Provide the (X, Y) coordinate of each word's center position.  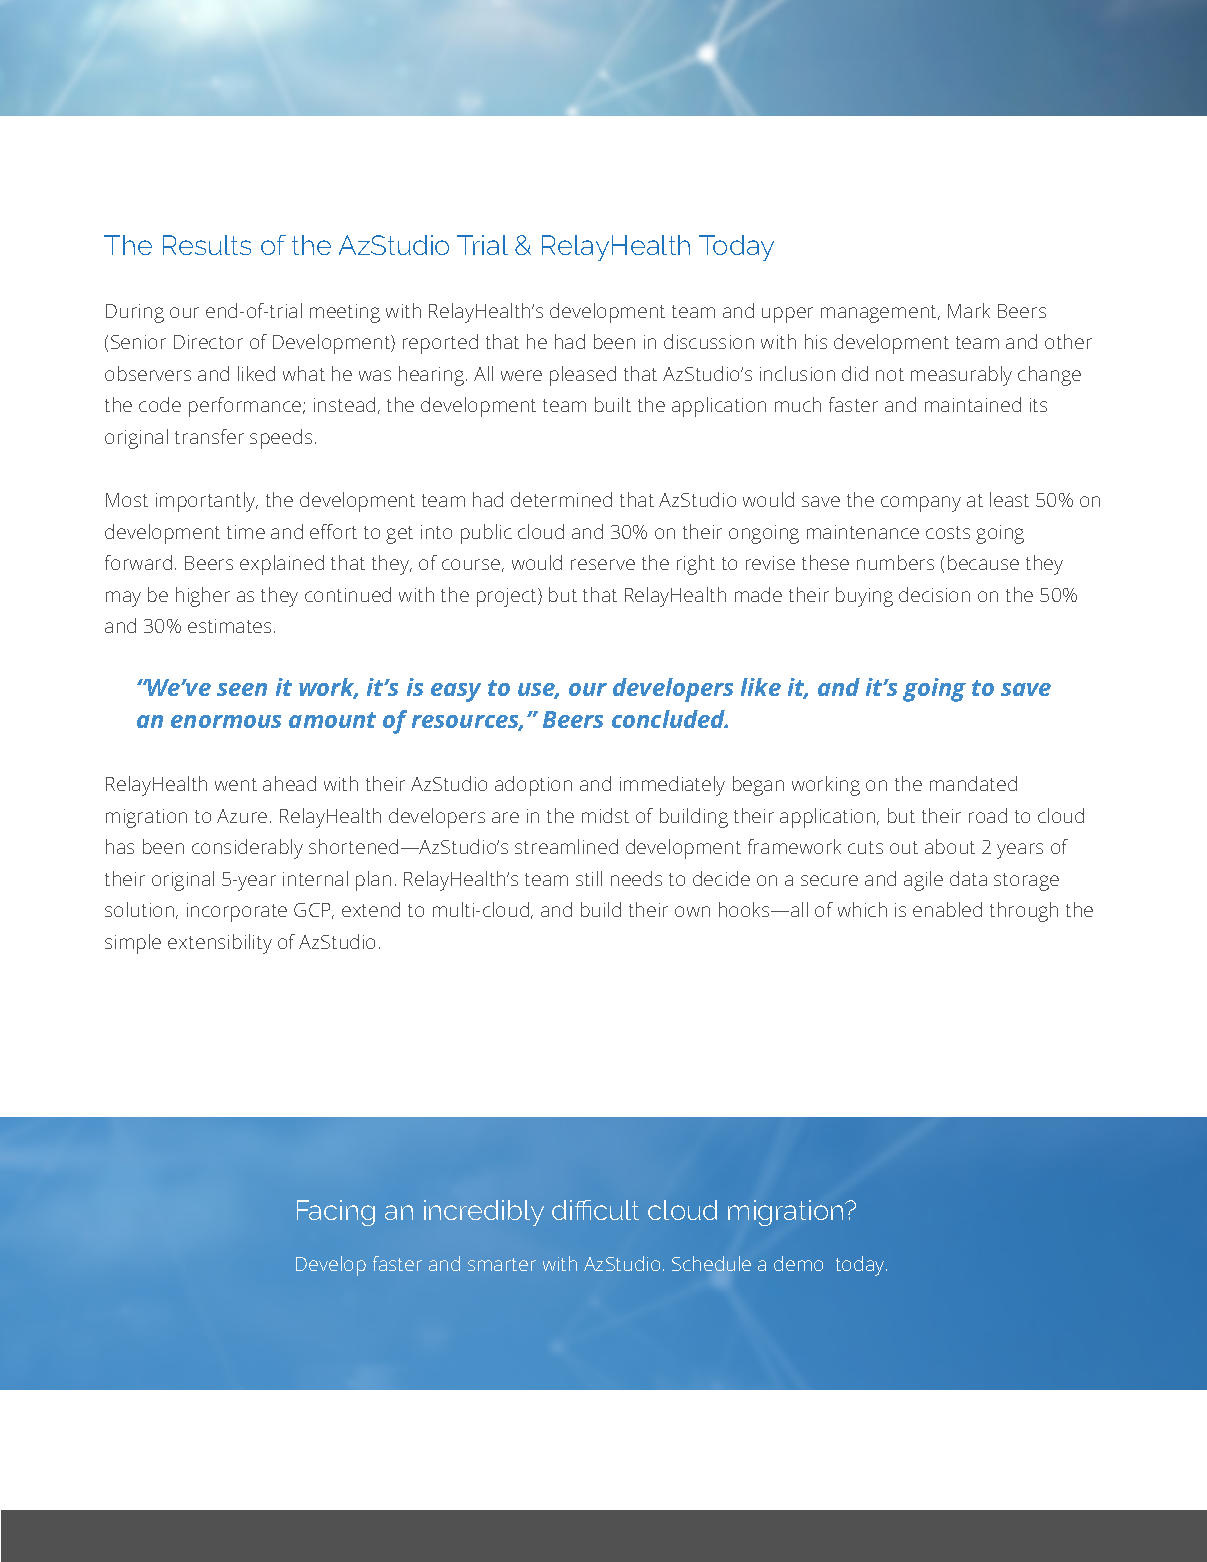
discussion (709, 341)
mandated (973, 783)
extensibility (220, 944)
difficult (595, 1210)
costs (948, 532)
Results (207, 245)
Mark (969, 310)
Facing (336, 1213)
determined (561, 499)
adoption (533, 786)
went (236, 784)
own (692, 911)
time (246, 532)
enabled (947, 909)
